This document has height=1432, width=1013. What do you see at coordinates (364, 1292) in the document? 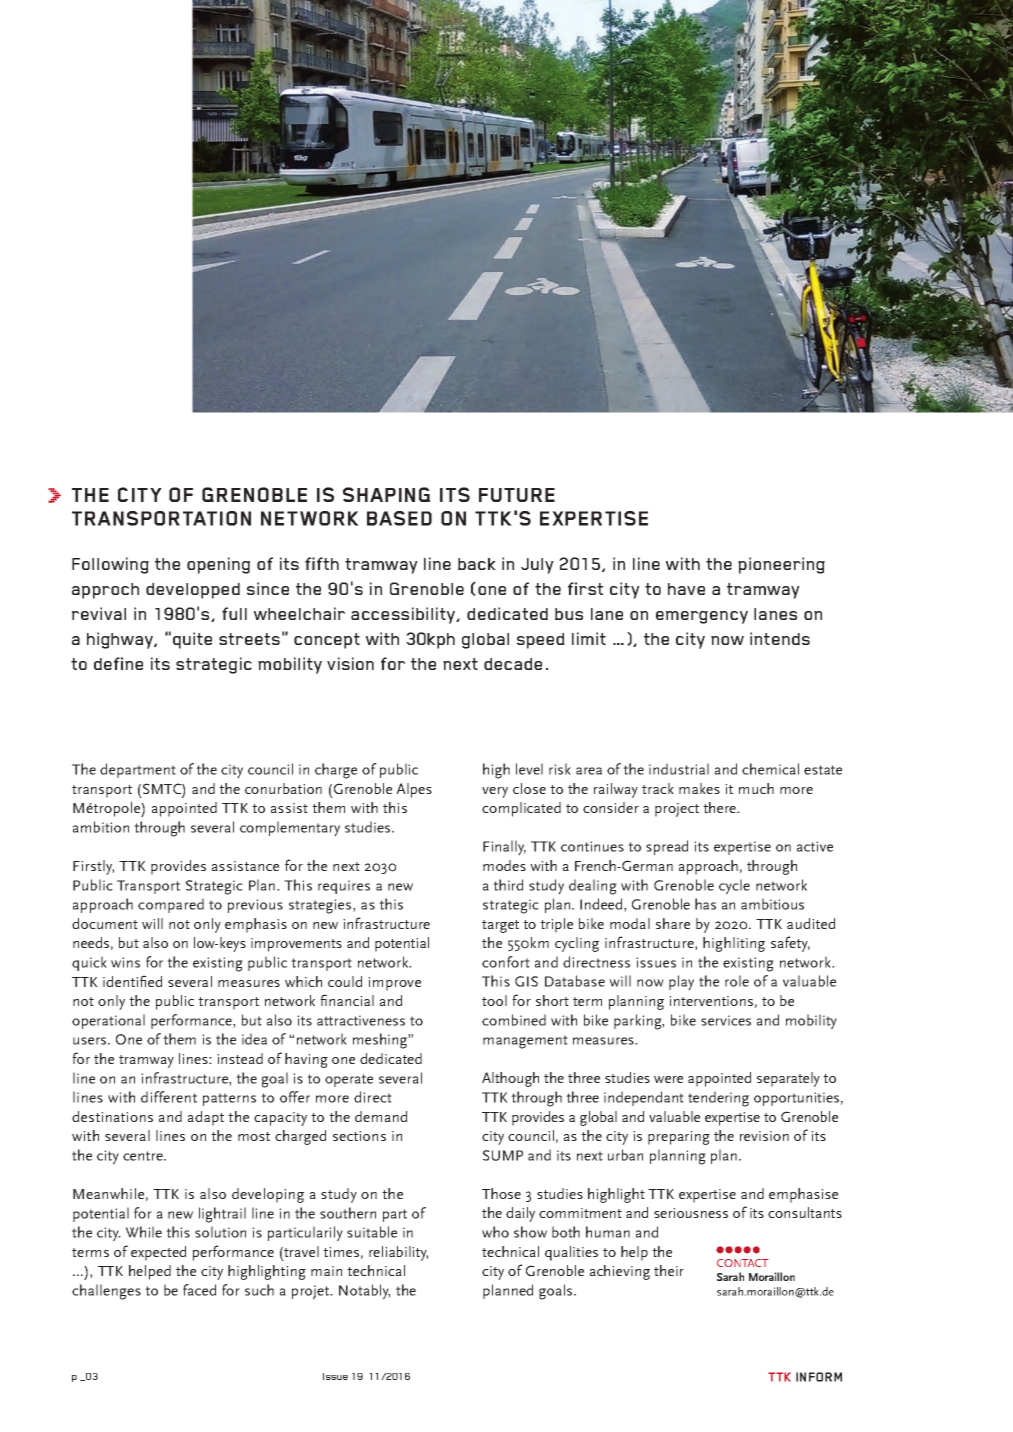
I see `Notably` at bounding box center [364, 1292].
